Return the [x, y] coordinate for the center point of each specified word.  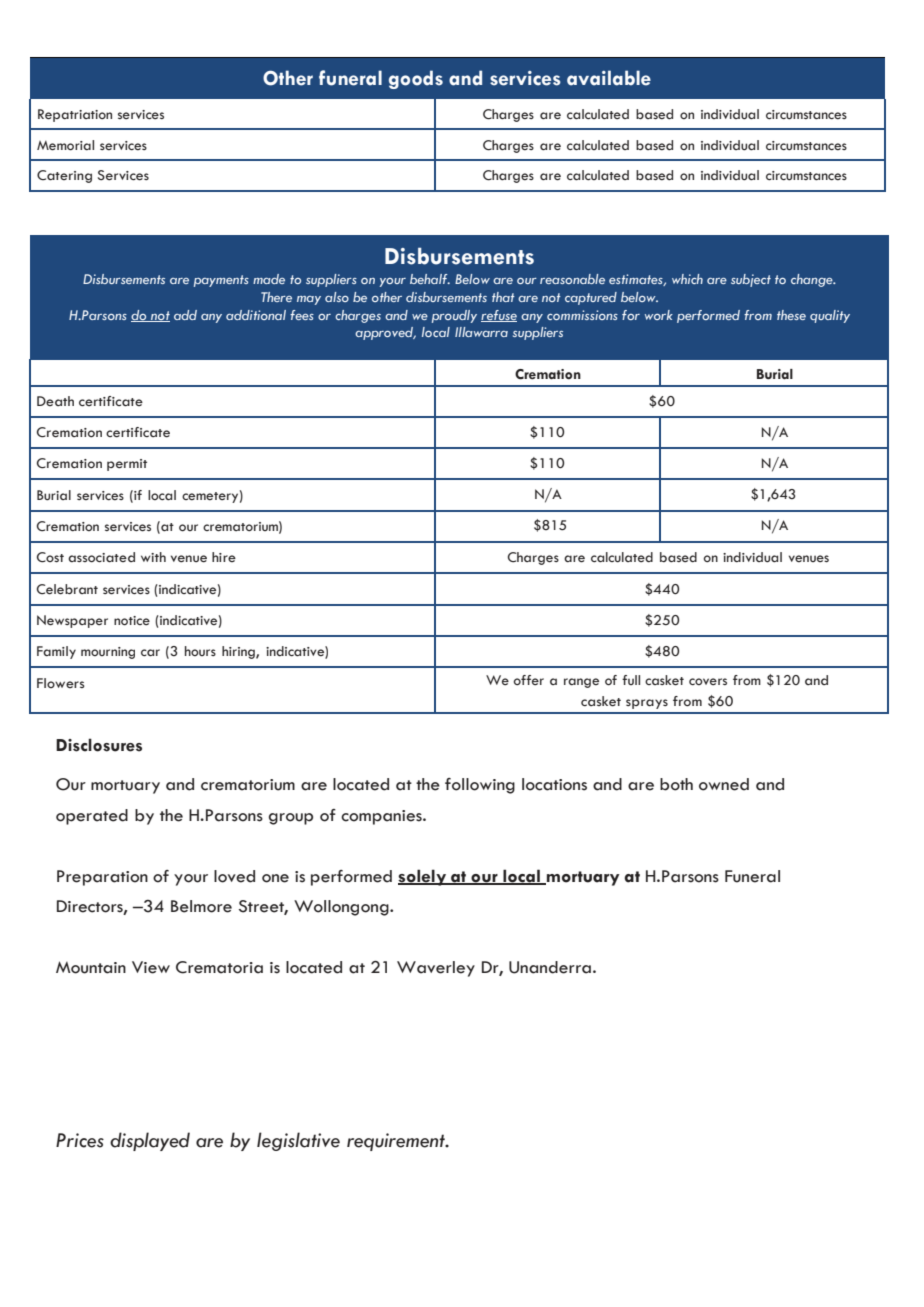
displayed [150, 1141]
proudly [454, 316]
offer [528, 680]
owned [724, 784]
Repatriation [75, 115]
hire [224, 557]
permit [127, 465]
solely [423, 877]
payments [221, 281]
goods [416, 79]
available [609, 78]
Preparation [102, 878]
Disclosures [99, 745]
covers [708, 681]
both [676, 784]
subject [751, 280]
